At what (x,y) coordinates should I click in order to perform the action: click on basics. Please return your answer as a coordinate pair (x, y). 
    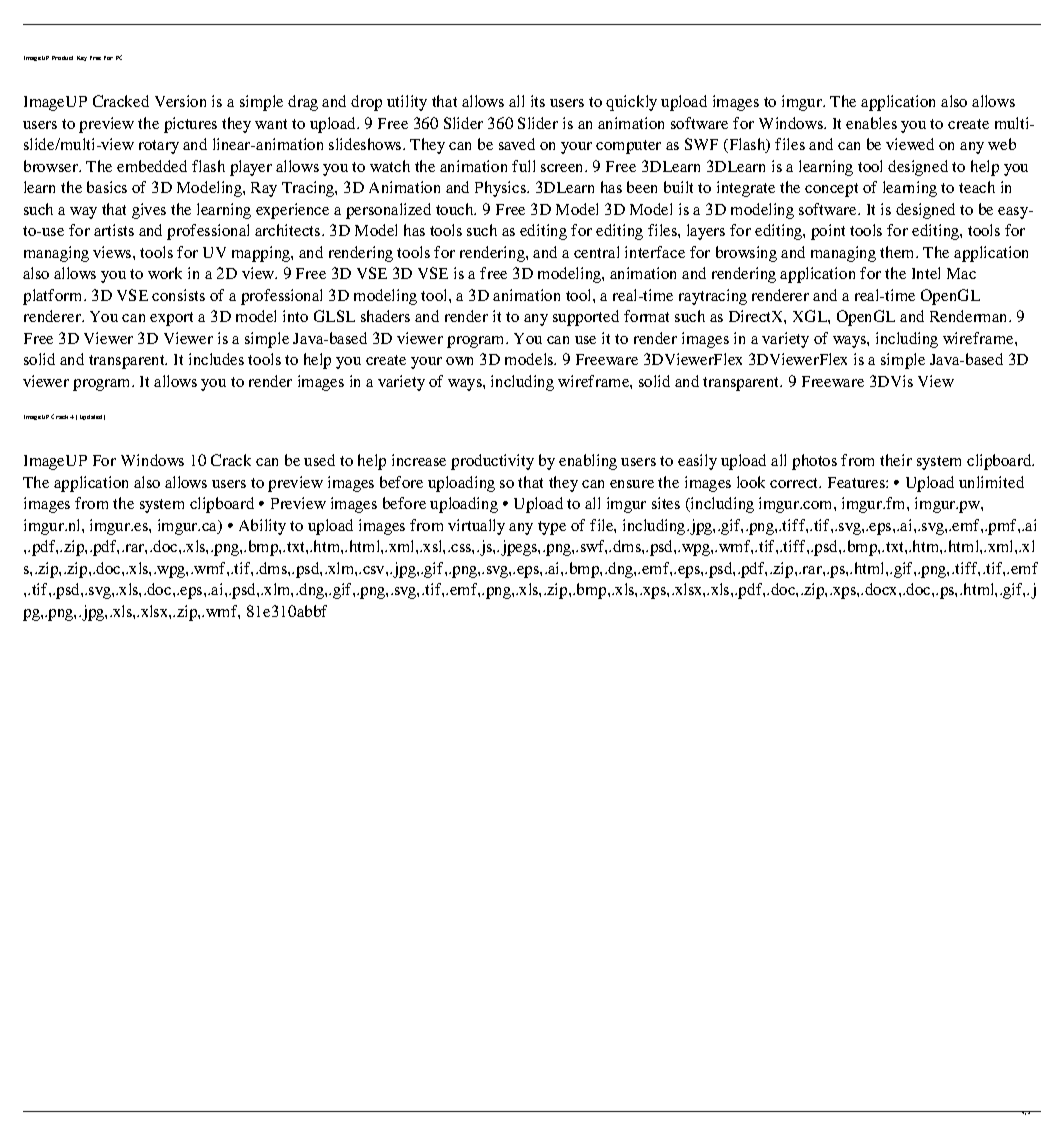
    Looking at the image, I should click on (107, 187).
